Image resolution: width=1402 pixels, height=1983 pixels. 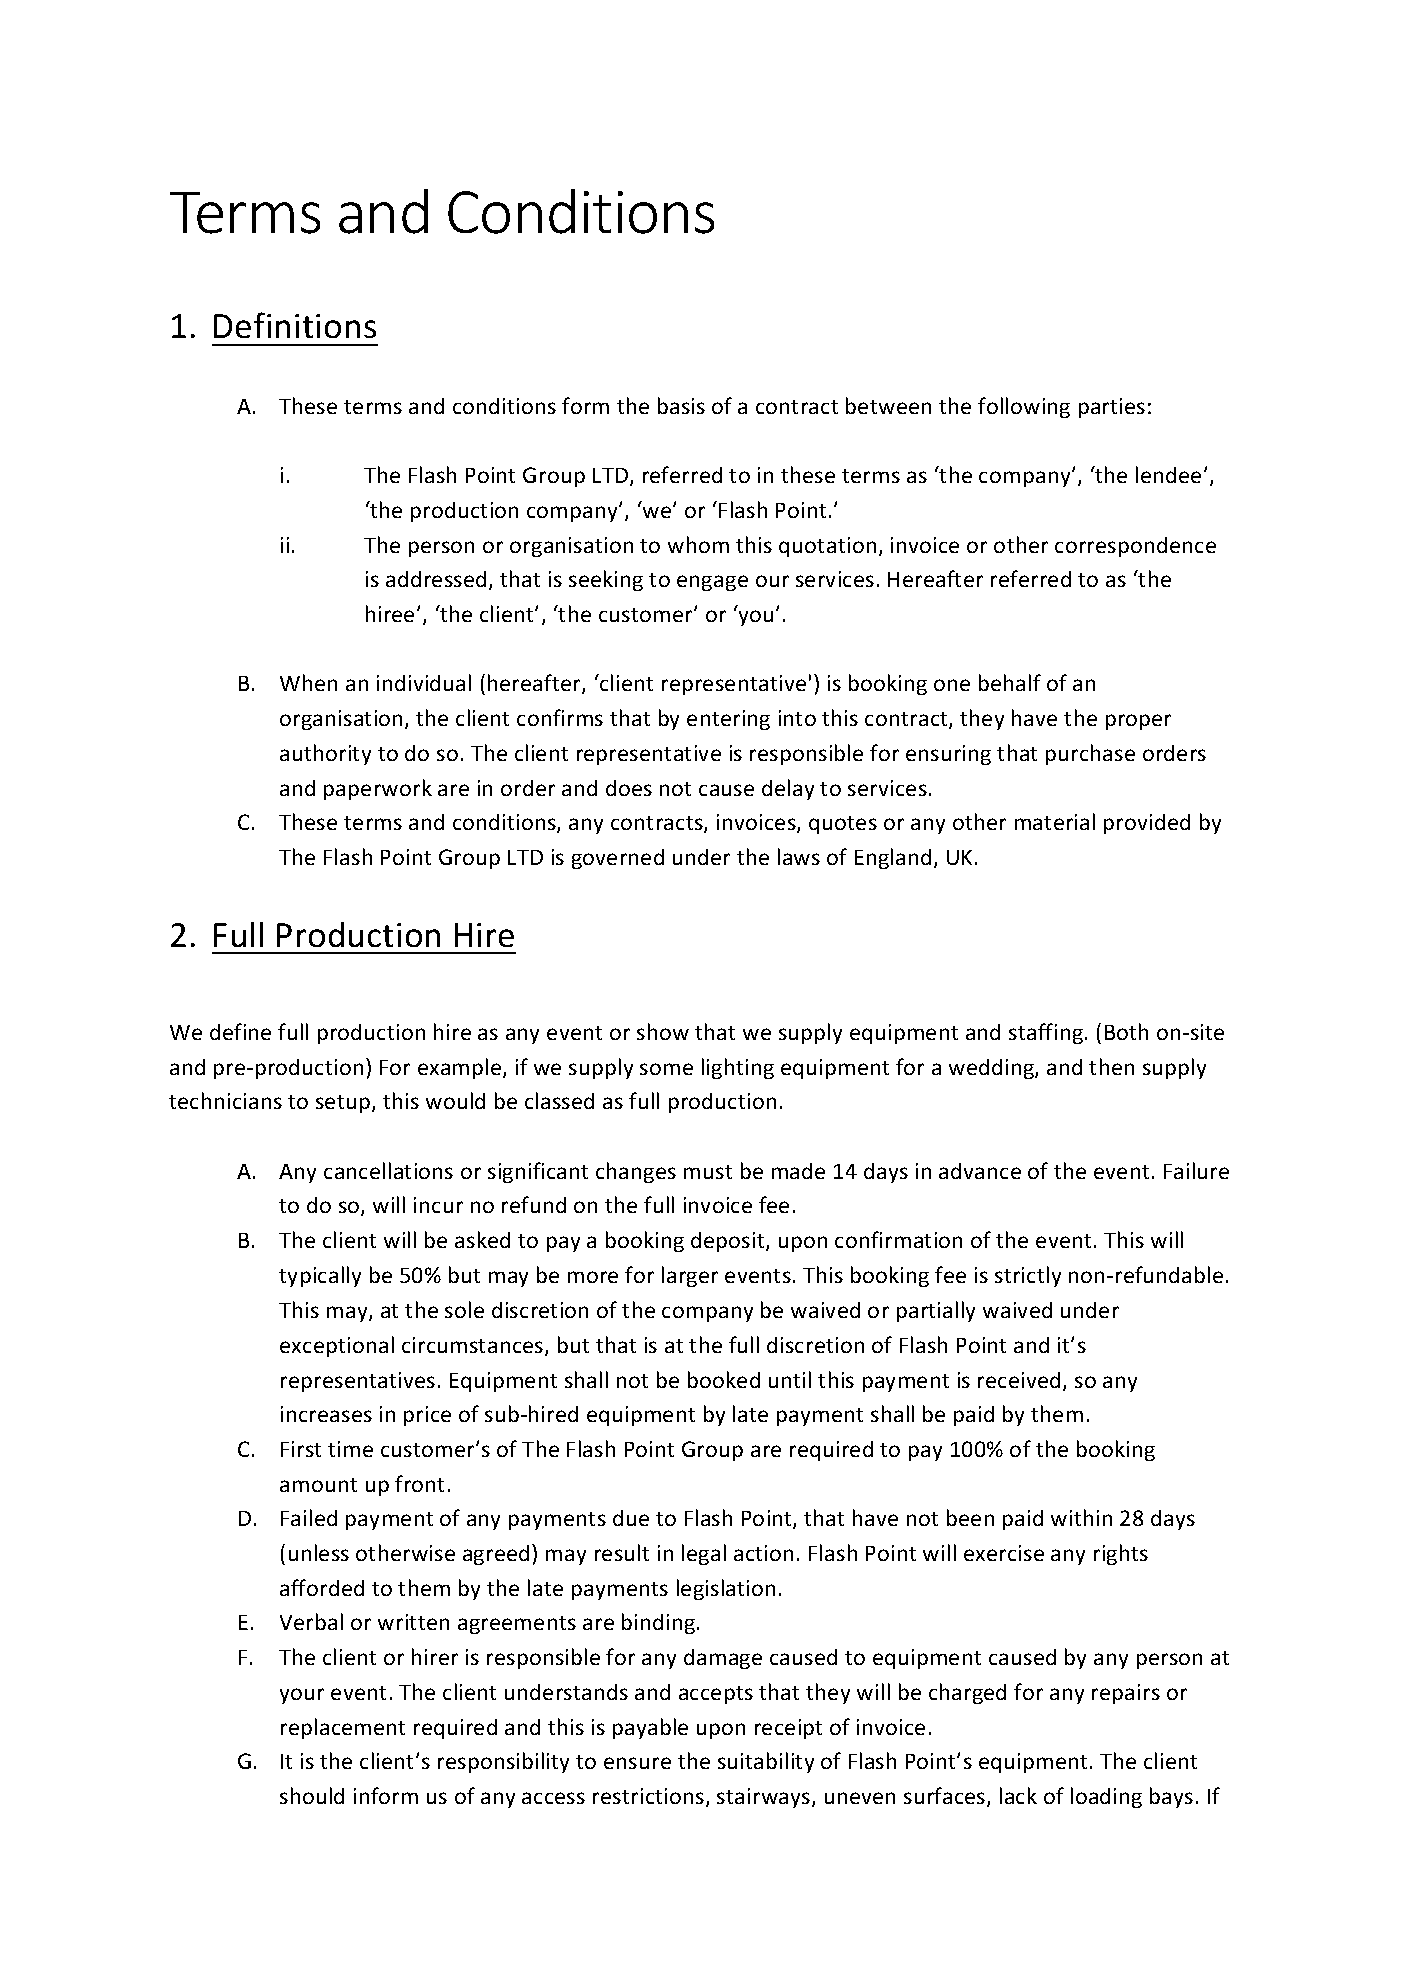 What do you see at coordinates (681, 405) in the document?
I see `basis` at bounding box center [681, 405].
